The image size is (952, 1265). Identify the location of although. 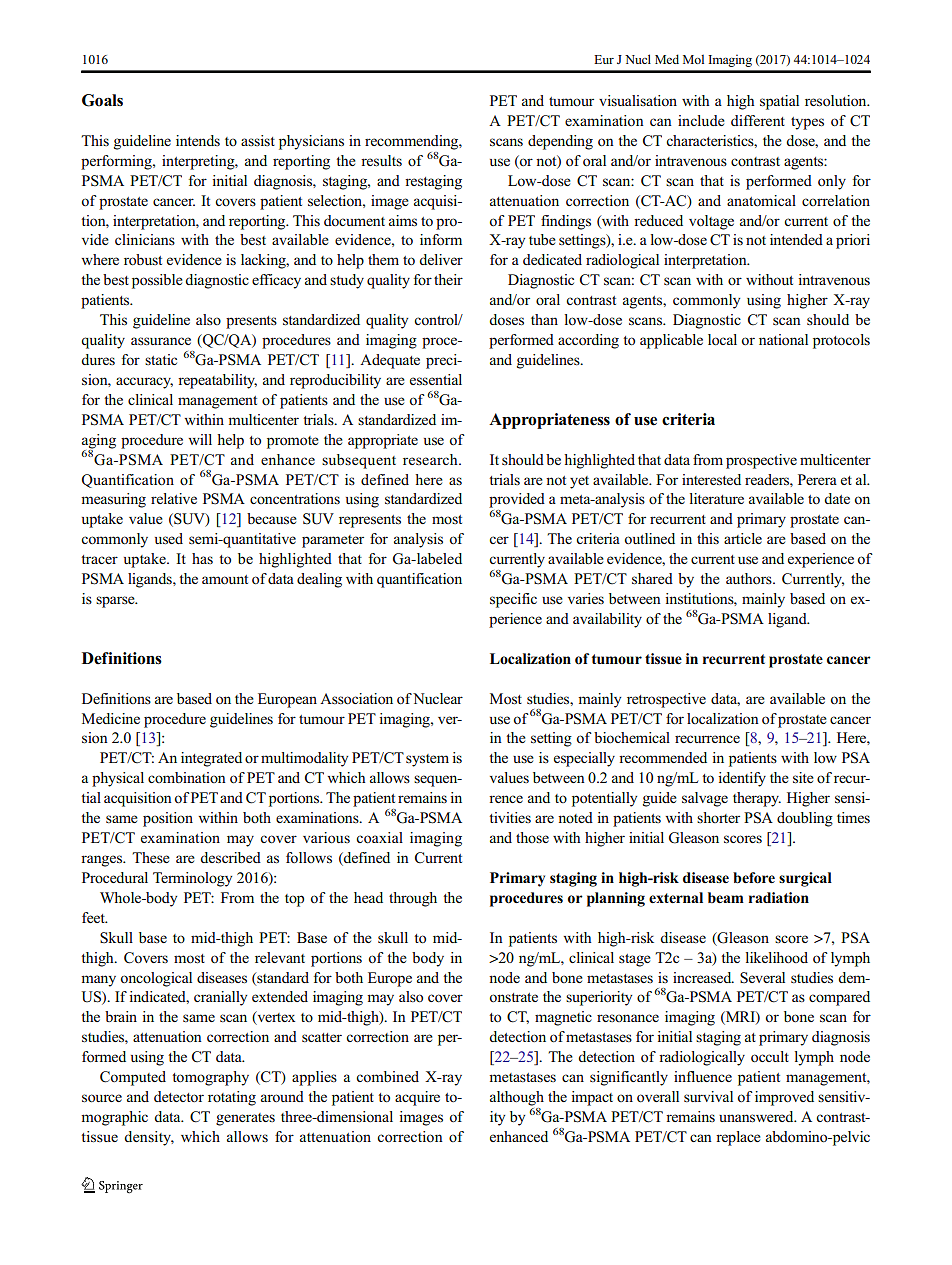
(517, 1098).
